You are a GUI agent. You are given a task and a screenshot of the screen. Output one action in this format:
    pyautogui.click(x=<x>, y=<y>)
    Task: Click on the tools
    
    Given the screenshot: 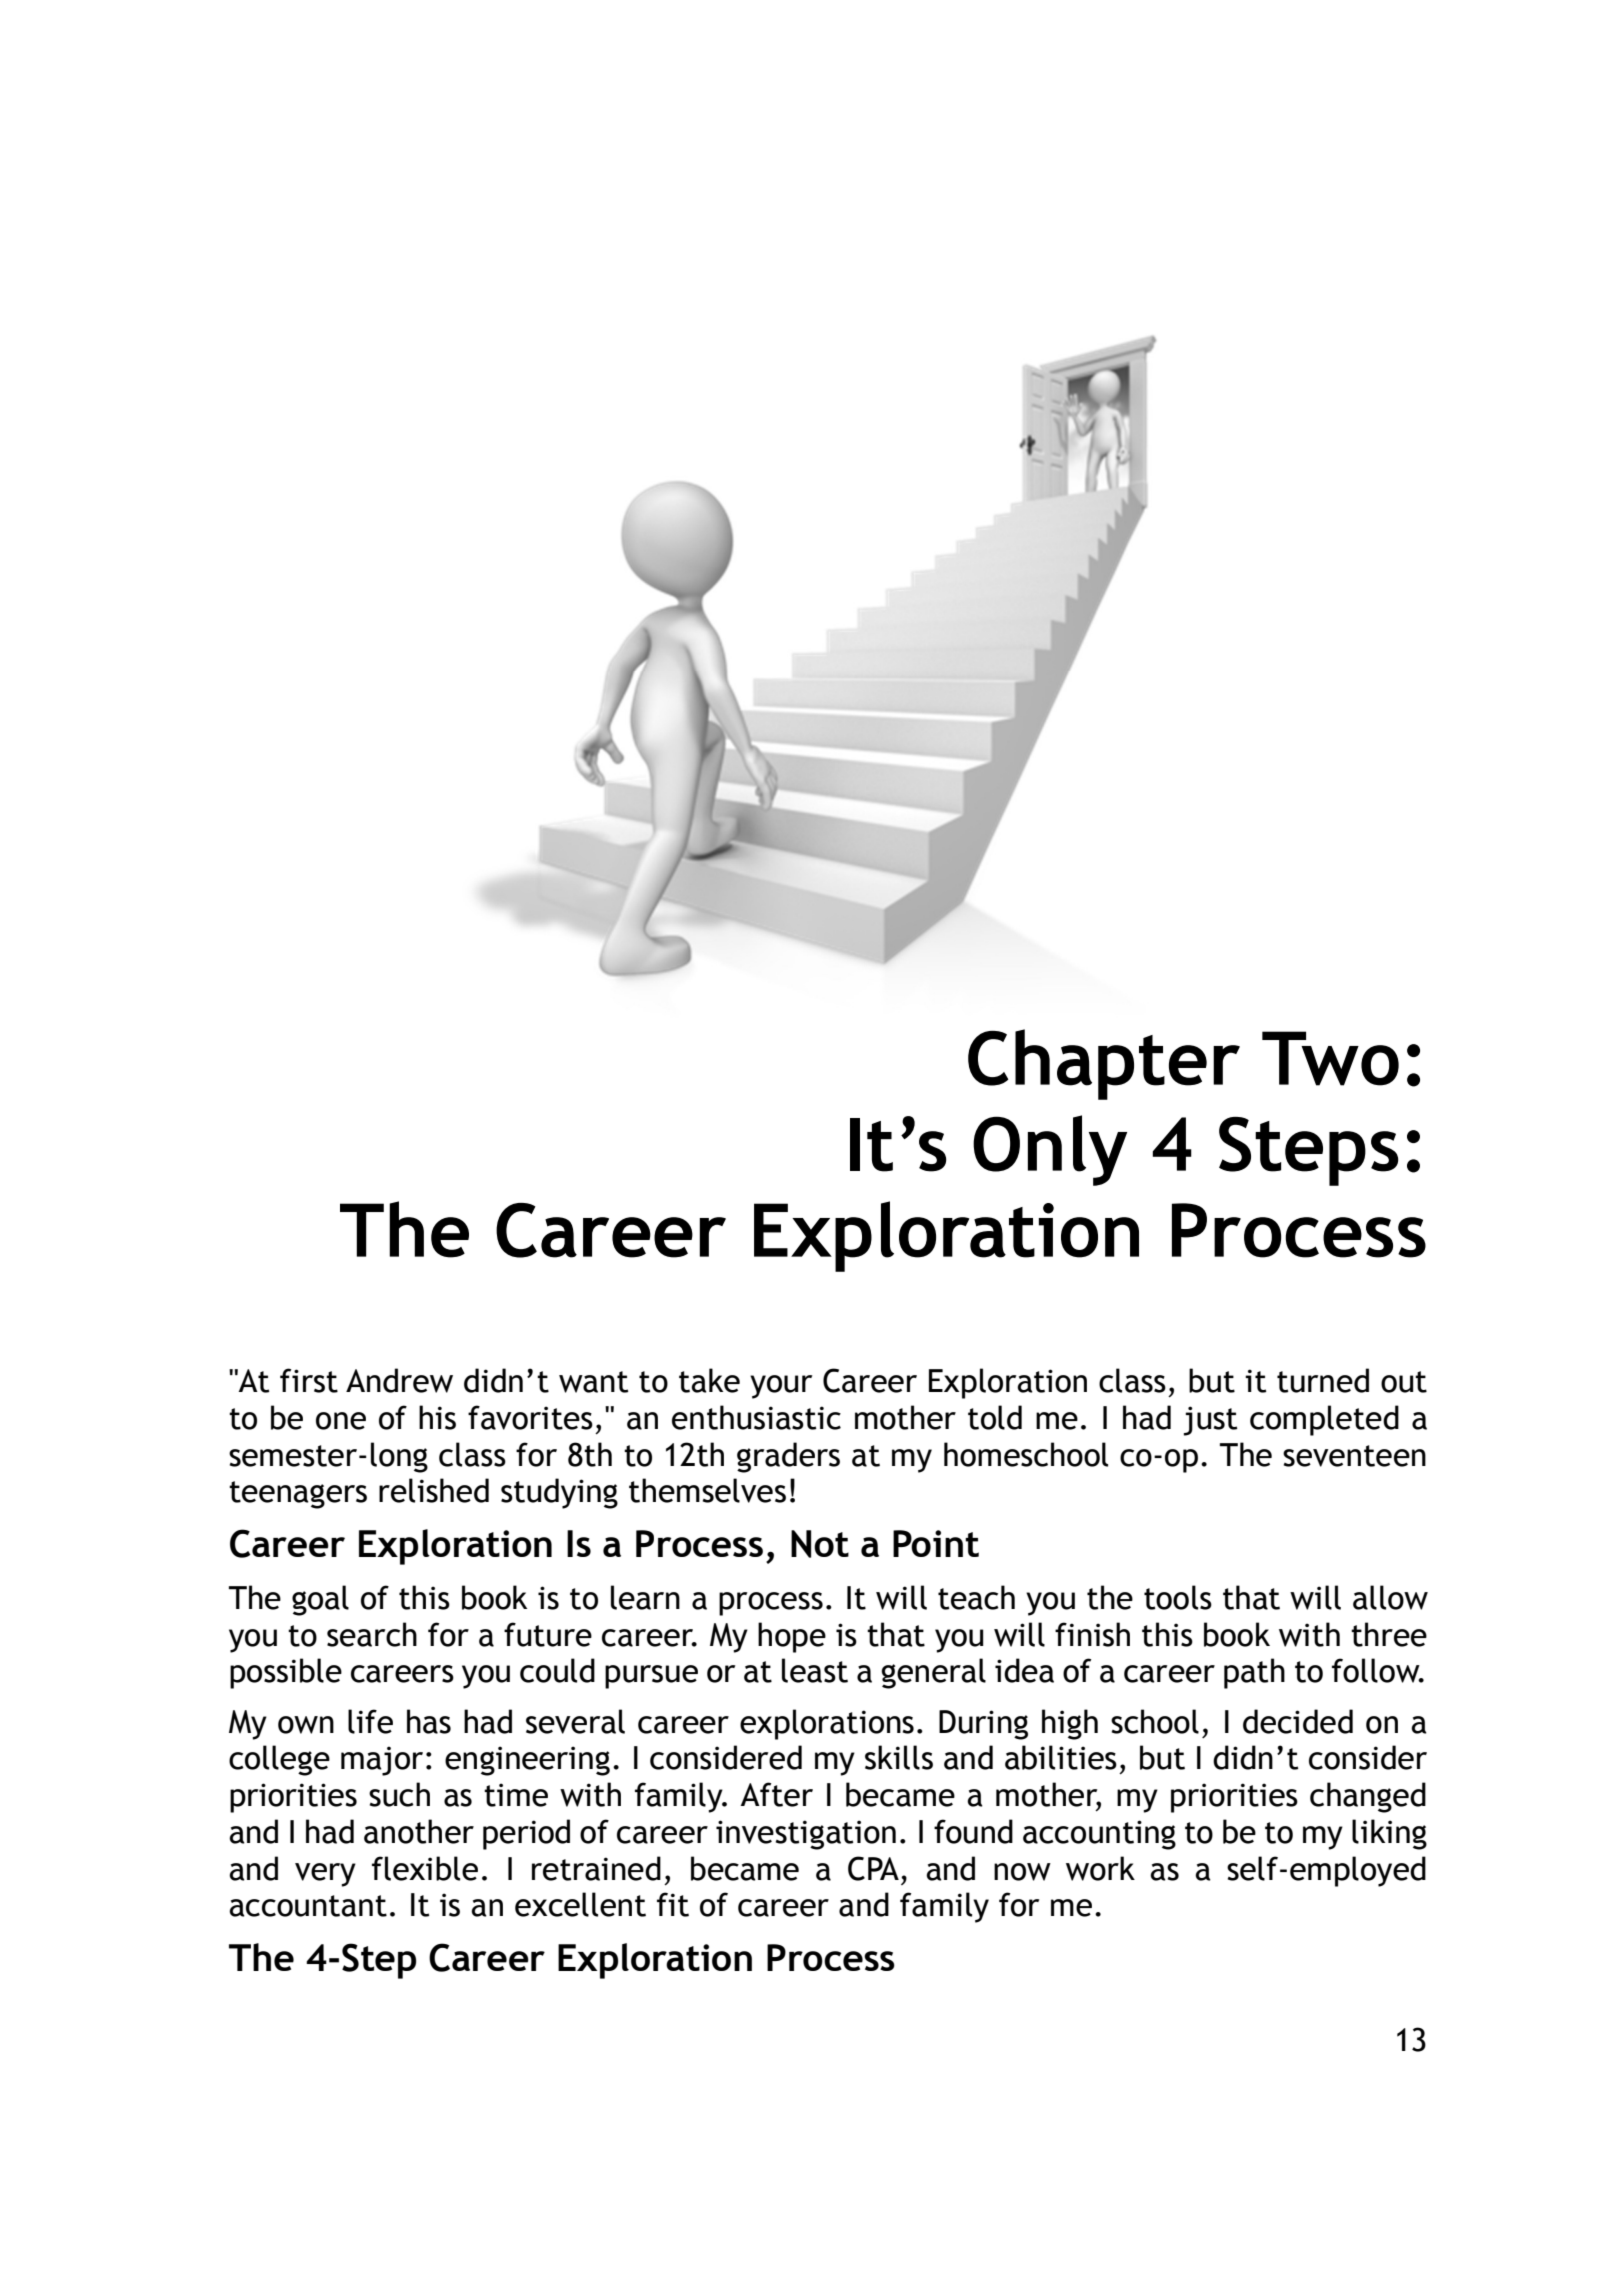 What is the action you would take?
    pyautogui.click(x=1178, y=1597)
